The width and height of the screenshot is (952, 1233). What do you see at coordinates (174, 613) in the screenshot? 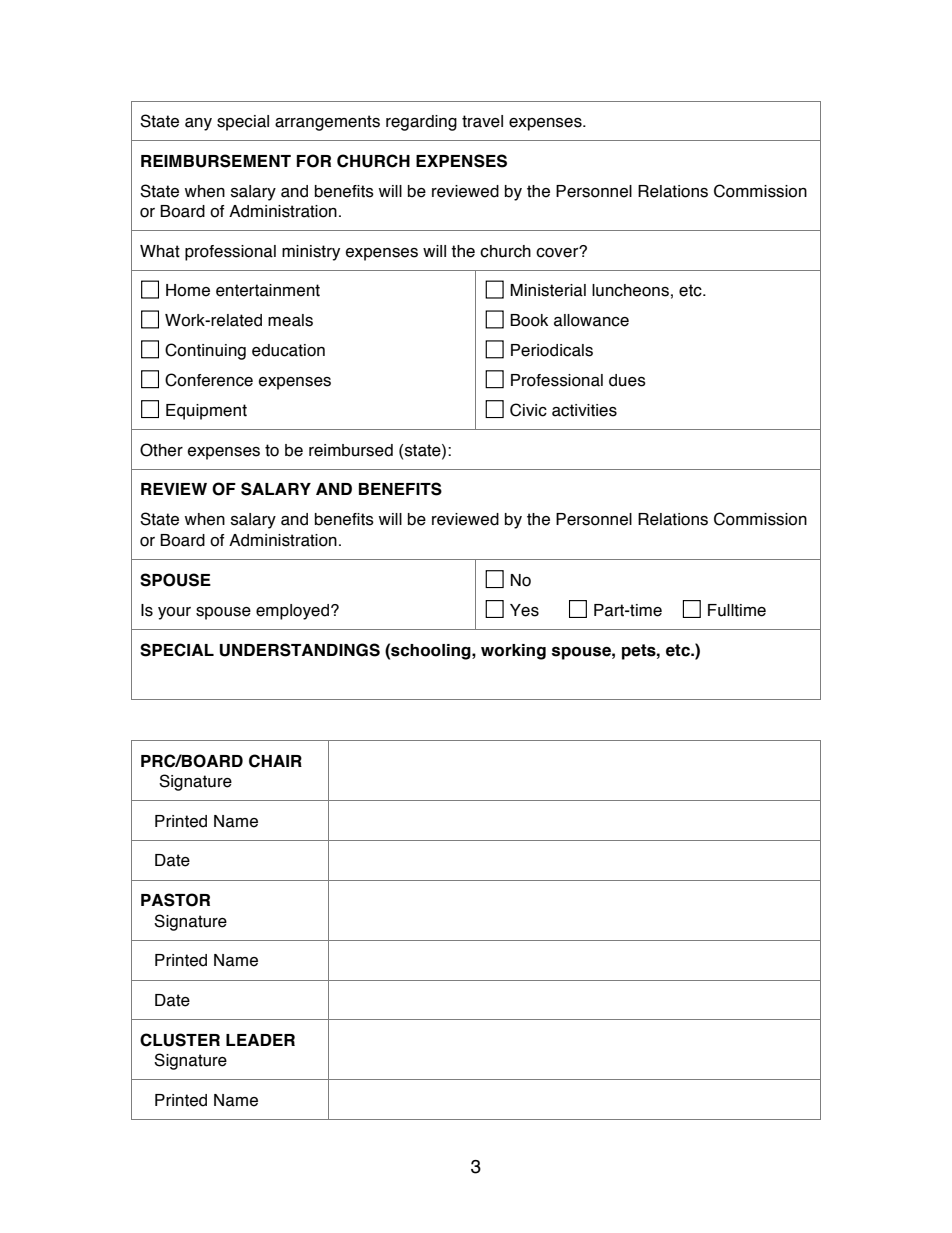
I see `your` at bounding box center [174, 613].
